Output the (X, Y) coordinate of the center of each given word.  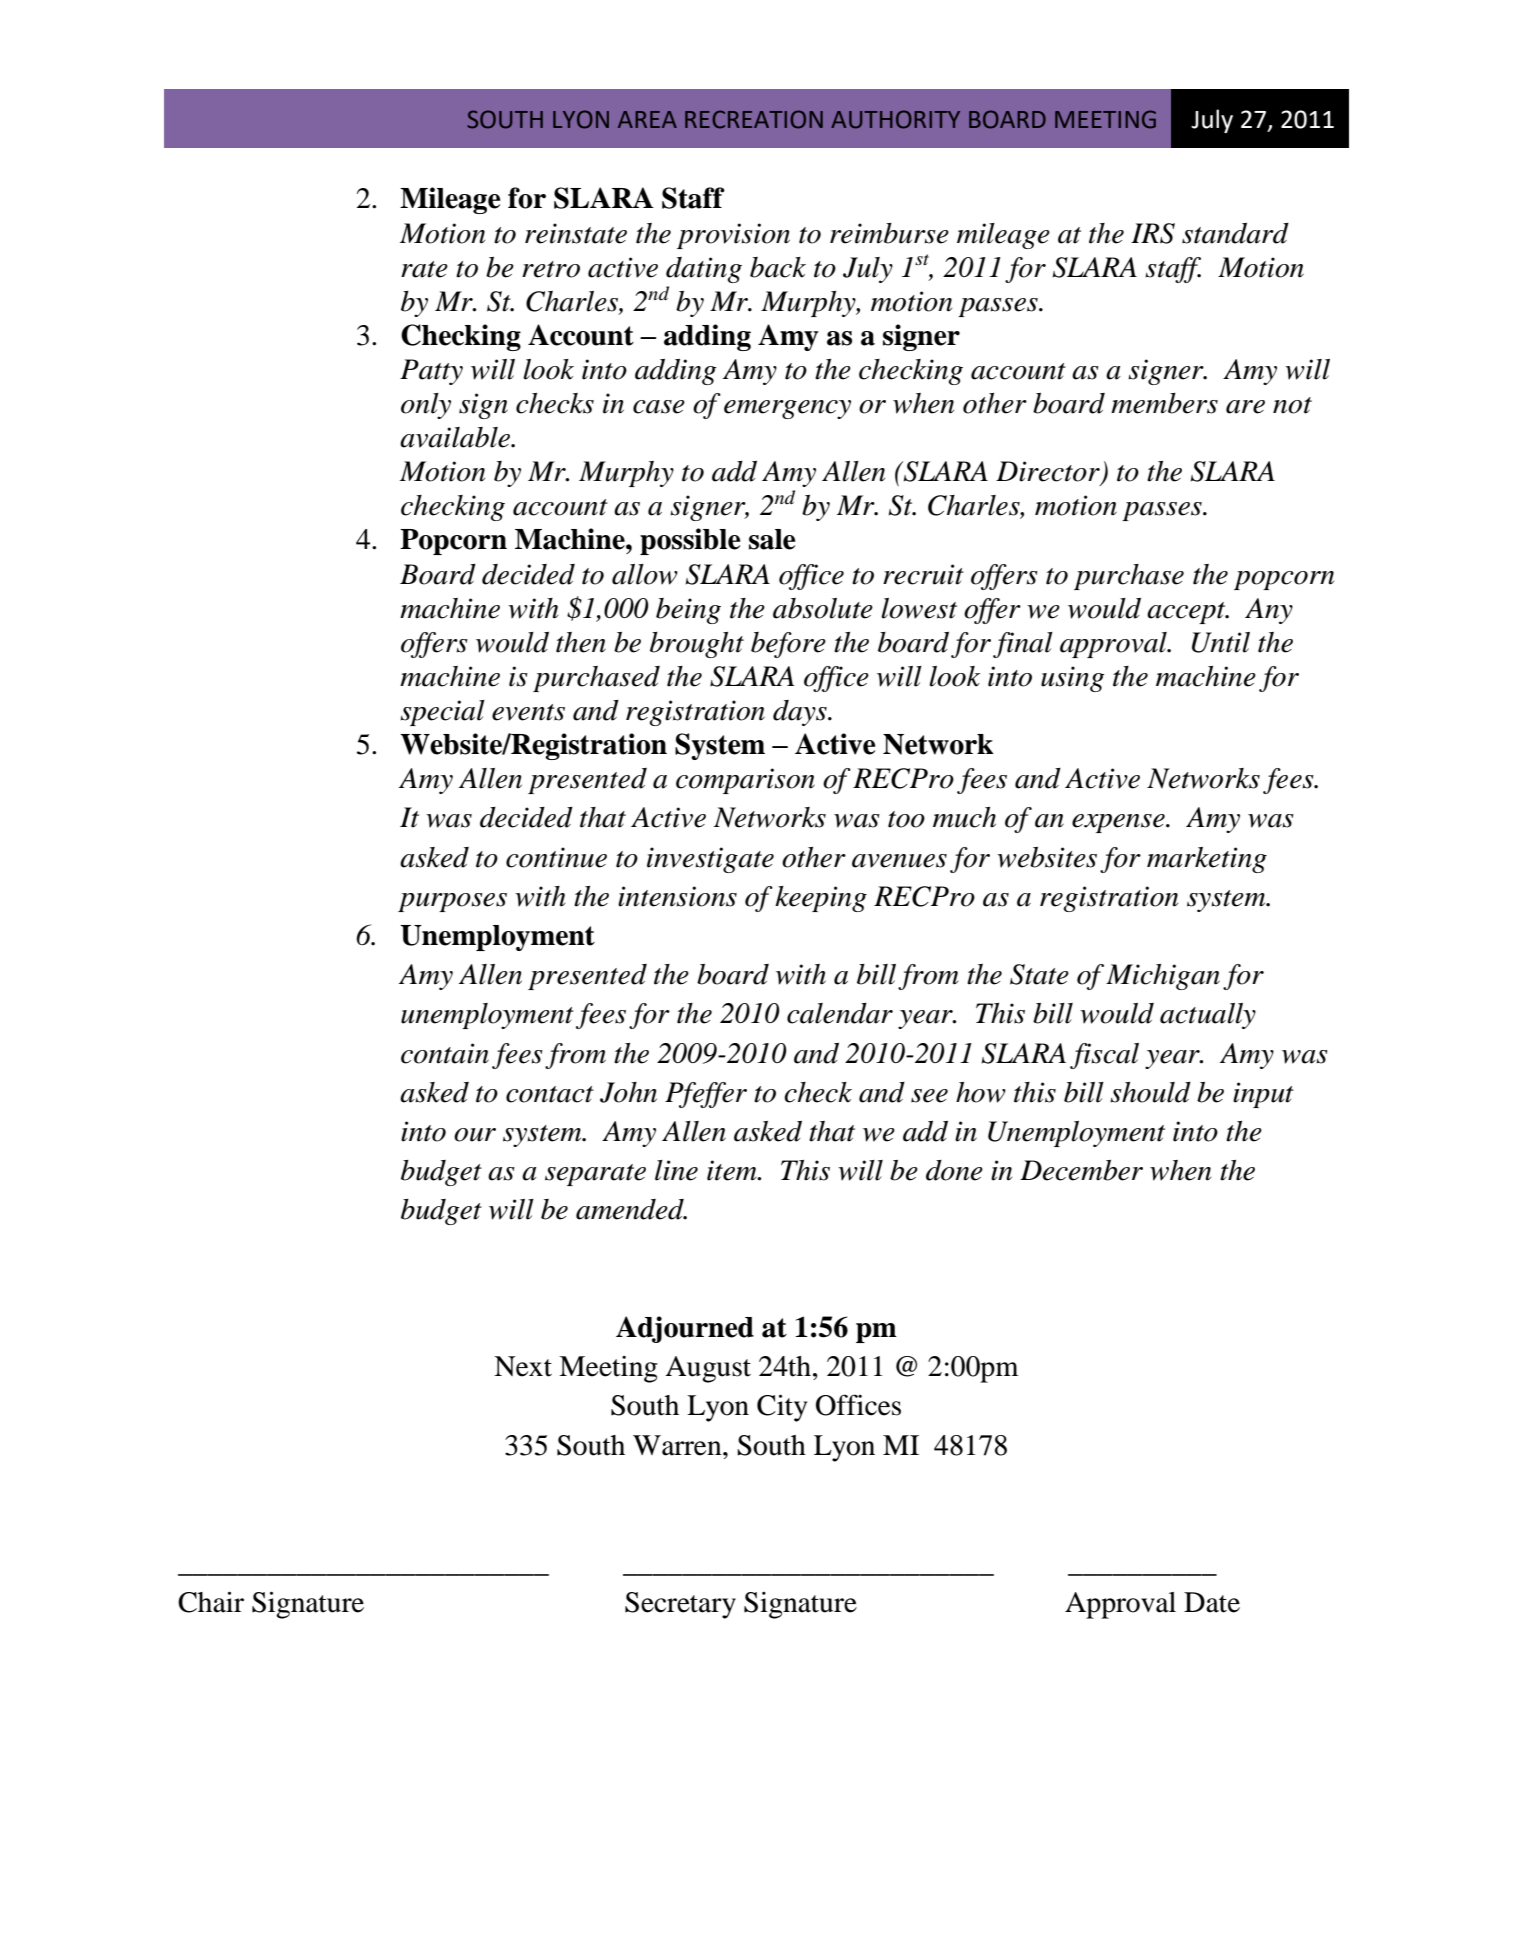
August (708, 1369)
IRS (1153, 233)
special (442, 713)
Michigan (1163, 977)
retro (551, 269)
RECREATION (754, 119)
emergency (787, 409)
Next (523, 1366)
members (1164, 403)
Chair (211, 1602)
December (1081, 1170)
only (426, 406)
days (801, 713)
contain (445, 1053)
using (1072, 679)
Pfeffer (706, 1095)
